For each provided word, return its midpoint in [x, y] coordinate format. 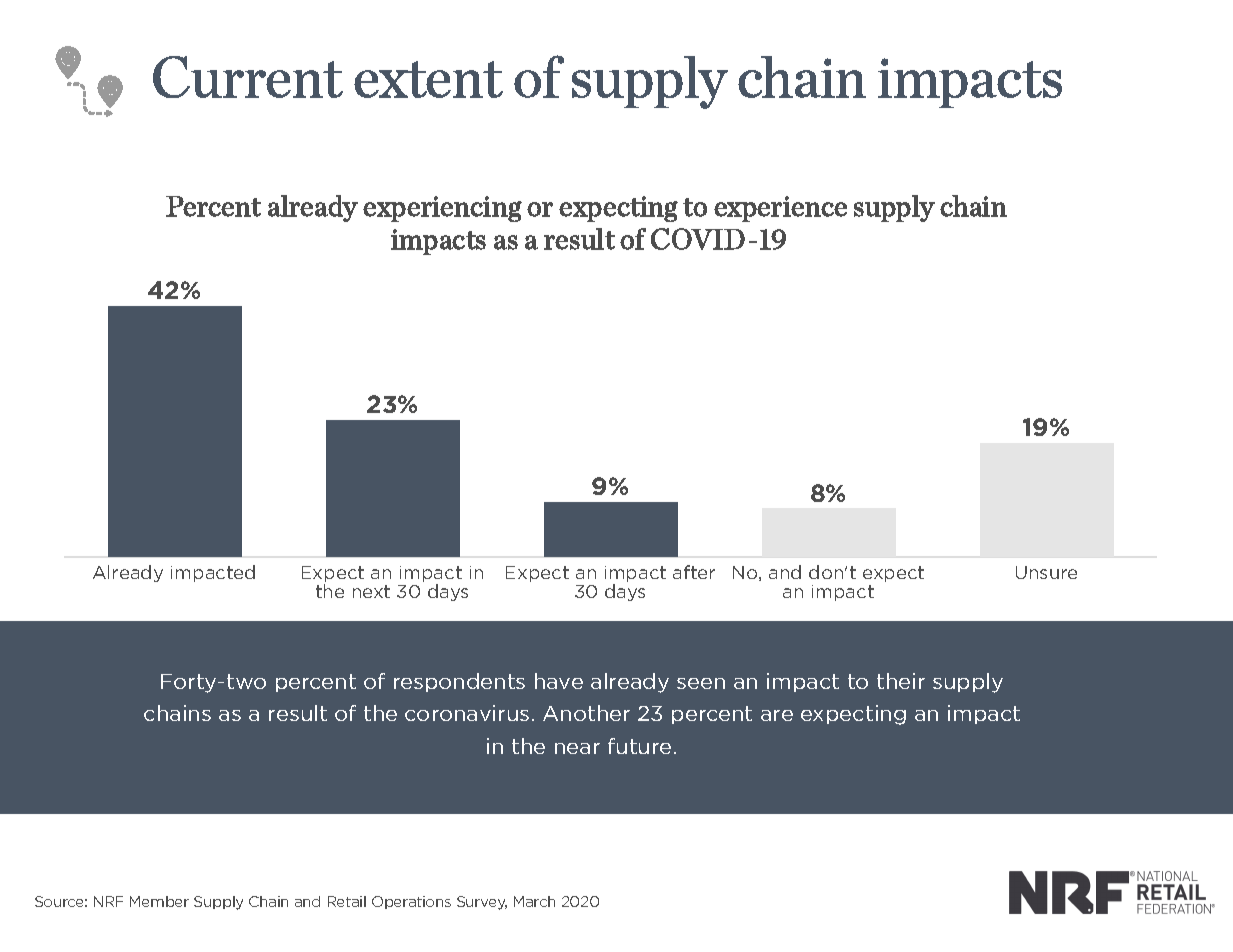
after [694, 572]
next [371, 591]
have [559, 681]
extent [428, 79]
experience [780, 209]
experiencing [442, 209]
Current [248, 77]
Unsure [1046, 572]
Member [159, 901]
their [901, 681]
